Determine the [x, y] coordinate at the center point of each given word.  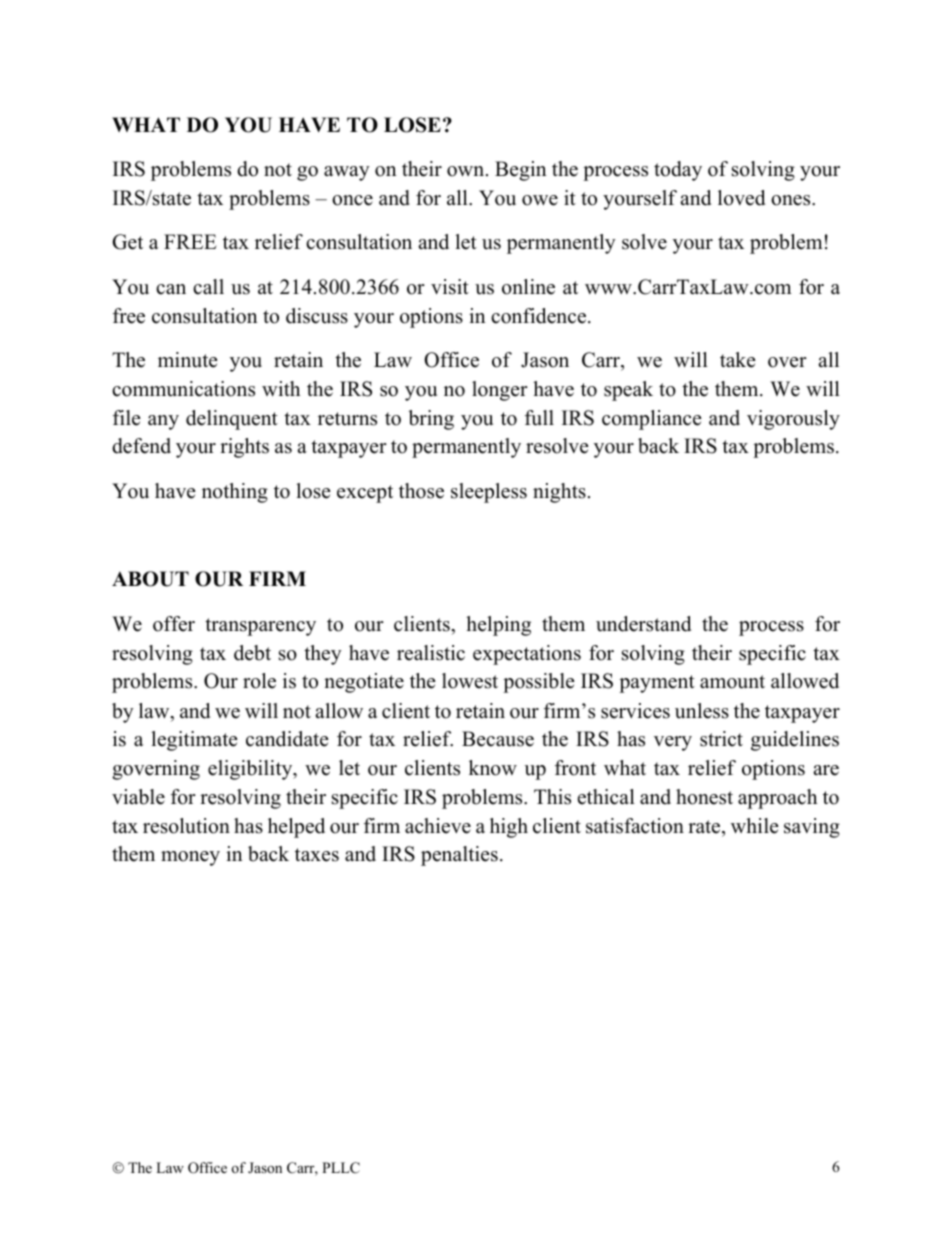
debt [252, 653]
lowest [470, 681]
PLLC [341, 1168]
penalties [459, 856]
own [467, 171]
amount [732, 682]
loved [741, 198]
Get [127, 242]
